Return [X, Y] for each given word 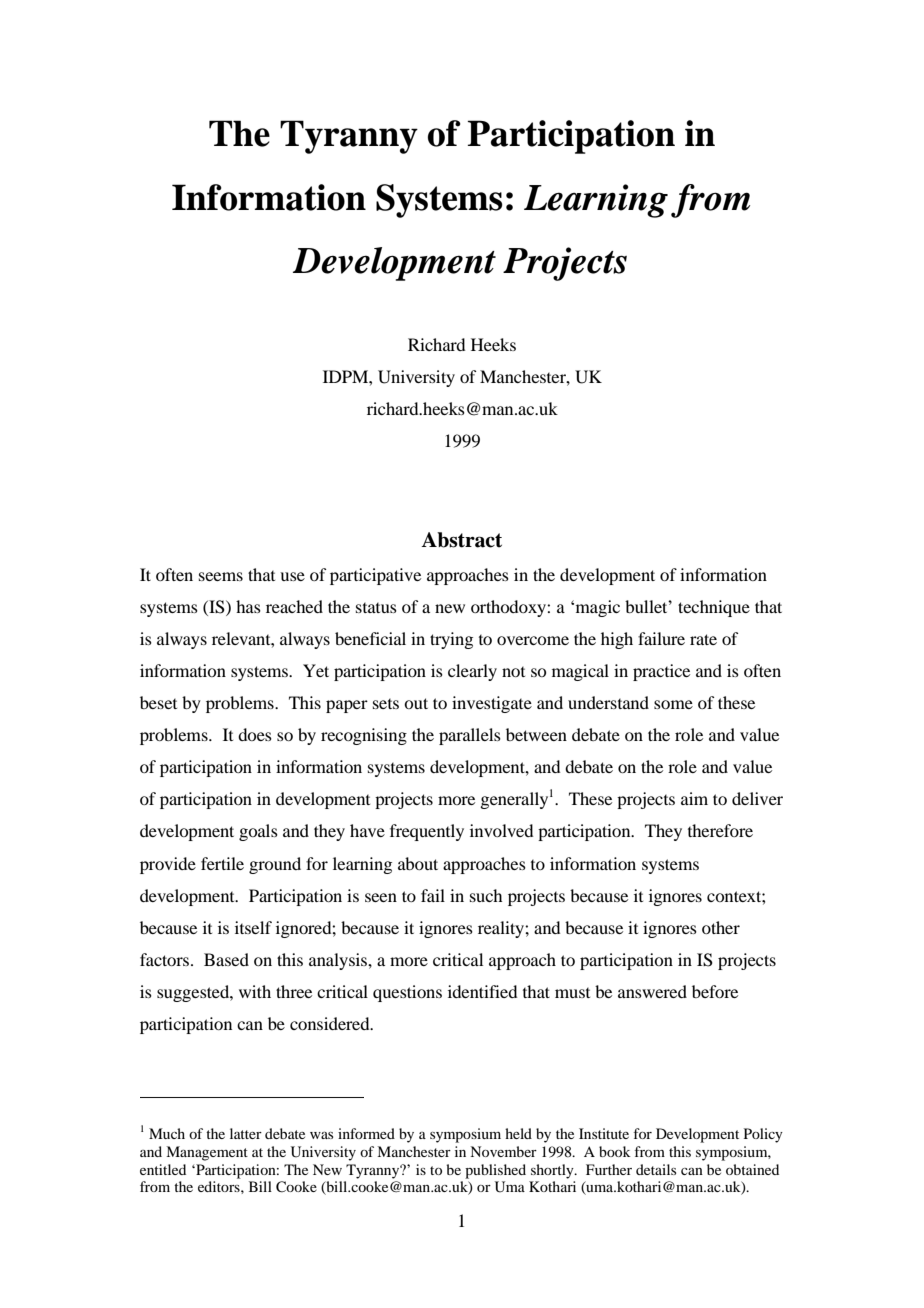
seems [221, 576]
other [721, 927]
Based [226, 959]
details [656, 1169]
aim [694, 798]
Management [207, 1153]
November [503, 1151]
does [255, 734]
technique [714, 608]
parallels [470, 736]
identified [482, 991]
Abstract [461, 540]
